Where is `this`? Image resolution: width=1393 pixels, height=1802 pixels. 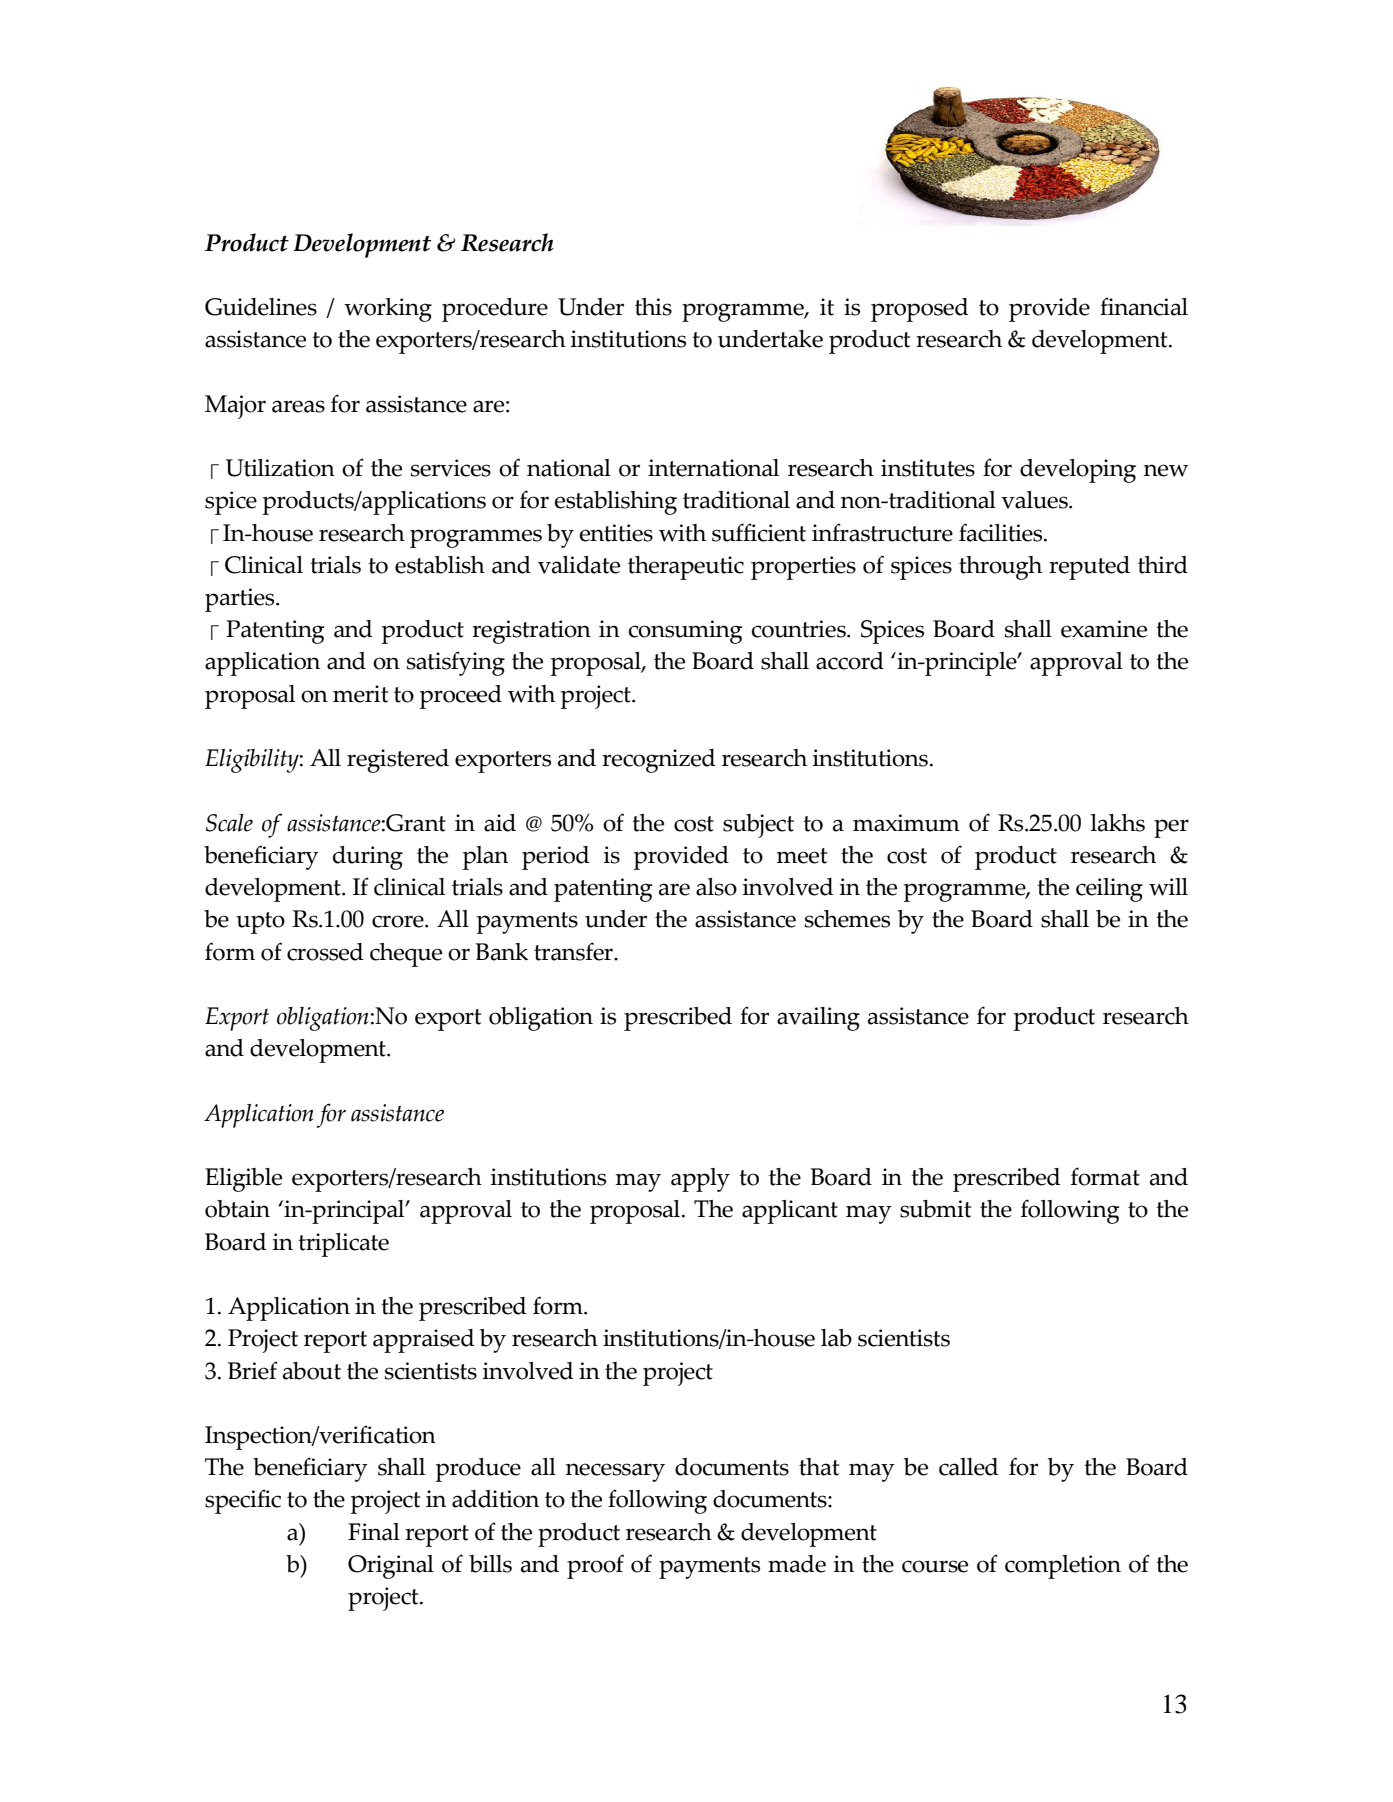
this is located at coordinates (653, 307).
